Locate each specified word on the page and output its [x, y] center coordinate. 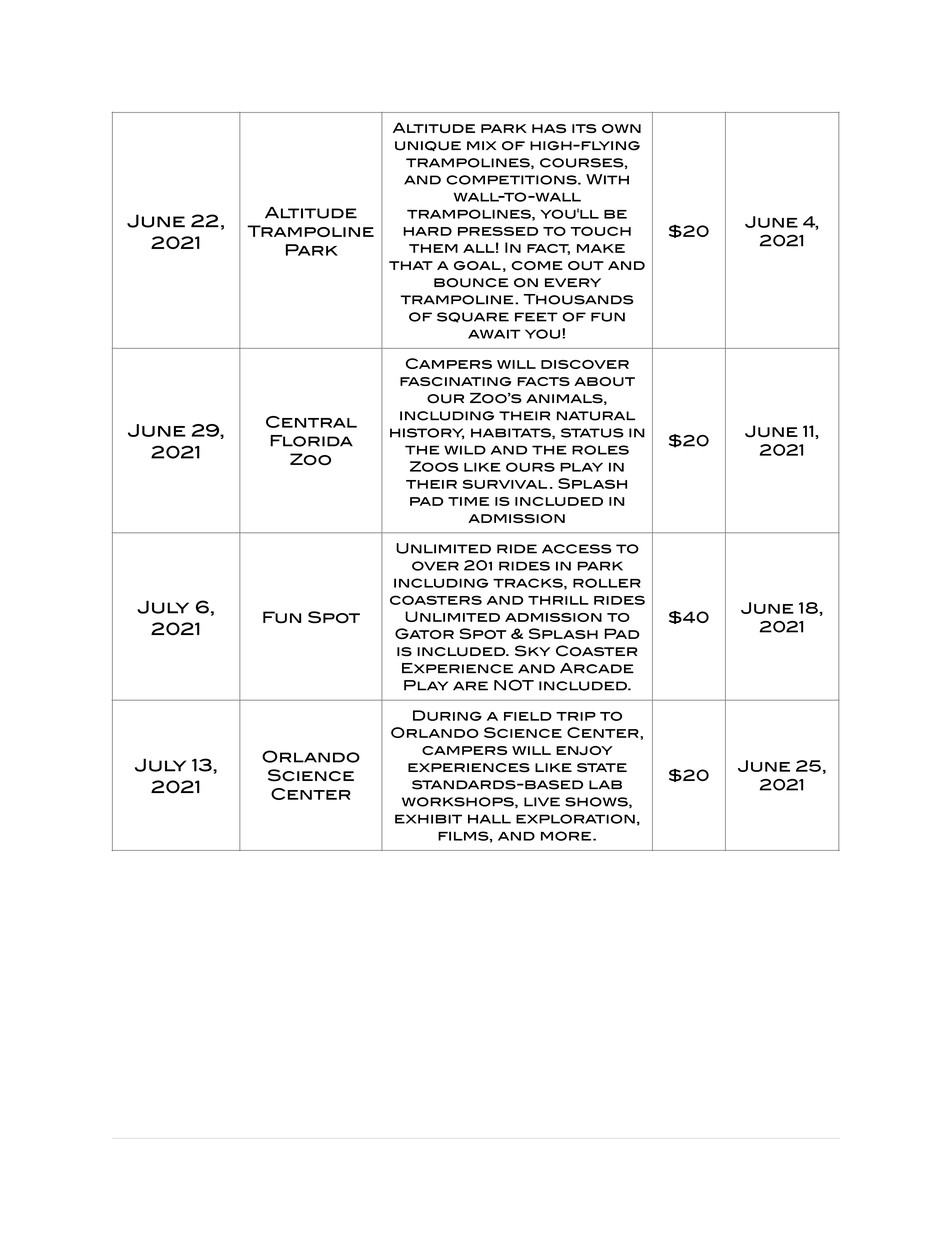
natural [596, 416]
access [577, 549]
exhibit [428, 819]
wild [465, 450]
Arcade [597, 668]
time [468, 501]
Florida [311, 441]
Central [311, 422]
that [411, 265]
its [584, 128]
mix [481, 145]
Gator [424, 633]
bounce [471, 283]
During [447, 715]
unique [428, 146]
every [573, 282]
